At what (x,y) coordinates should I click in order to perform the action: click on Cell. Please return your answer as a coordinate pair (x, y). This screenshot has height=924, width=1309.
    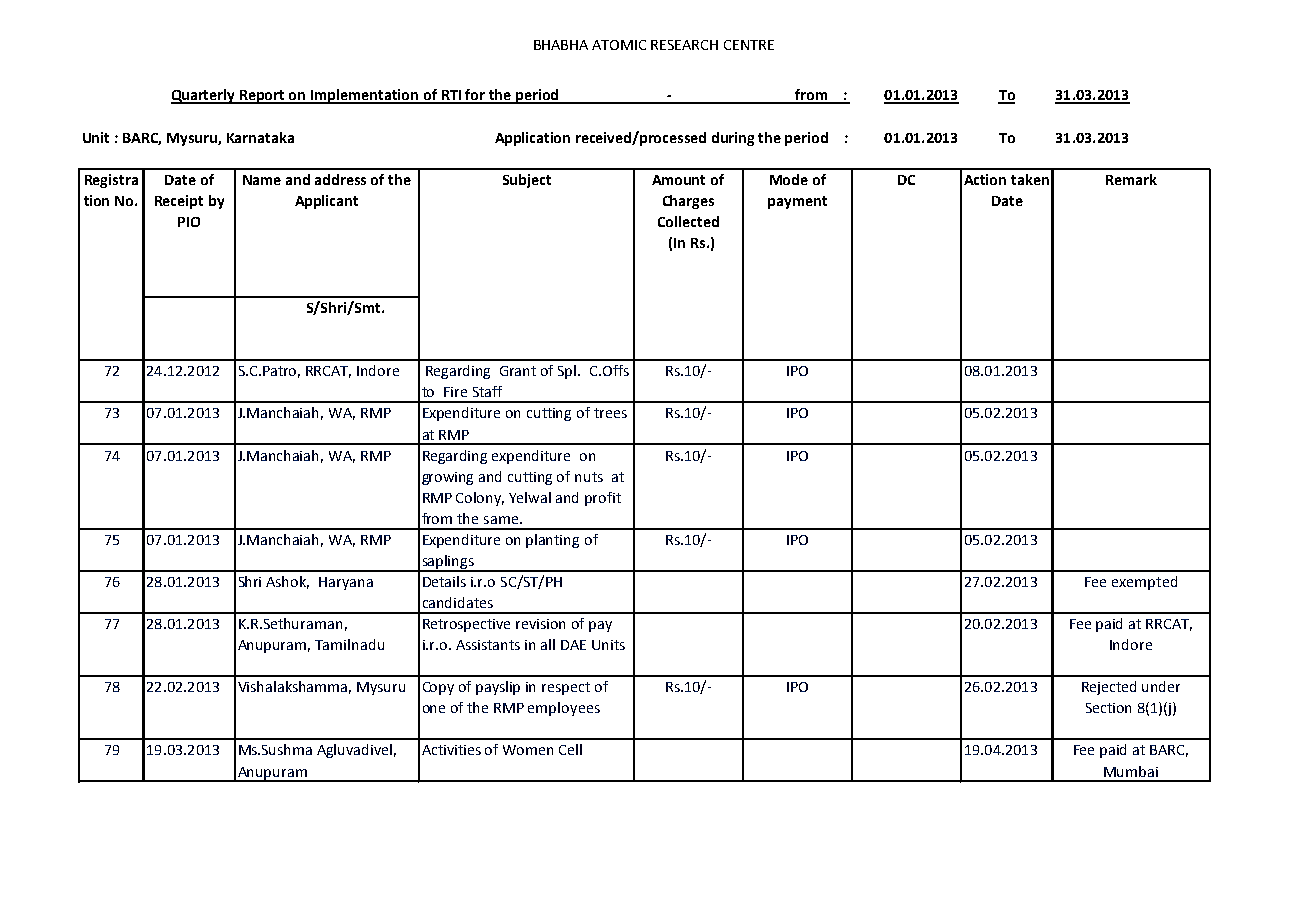
    Looking at the image, I should click on (570, 749).
